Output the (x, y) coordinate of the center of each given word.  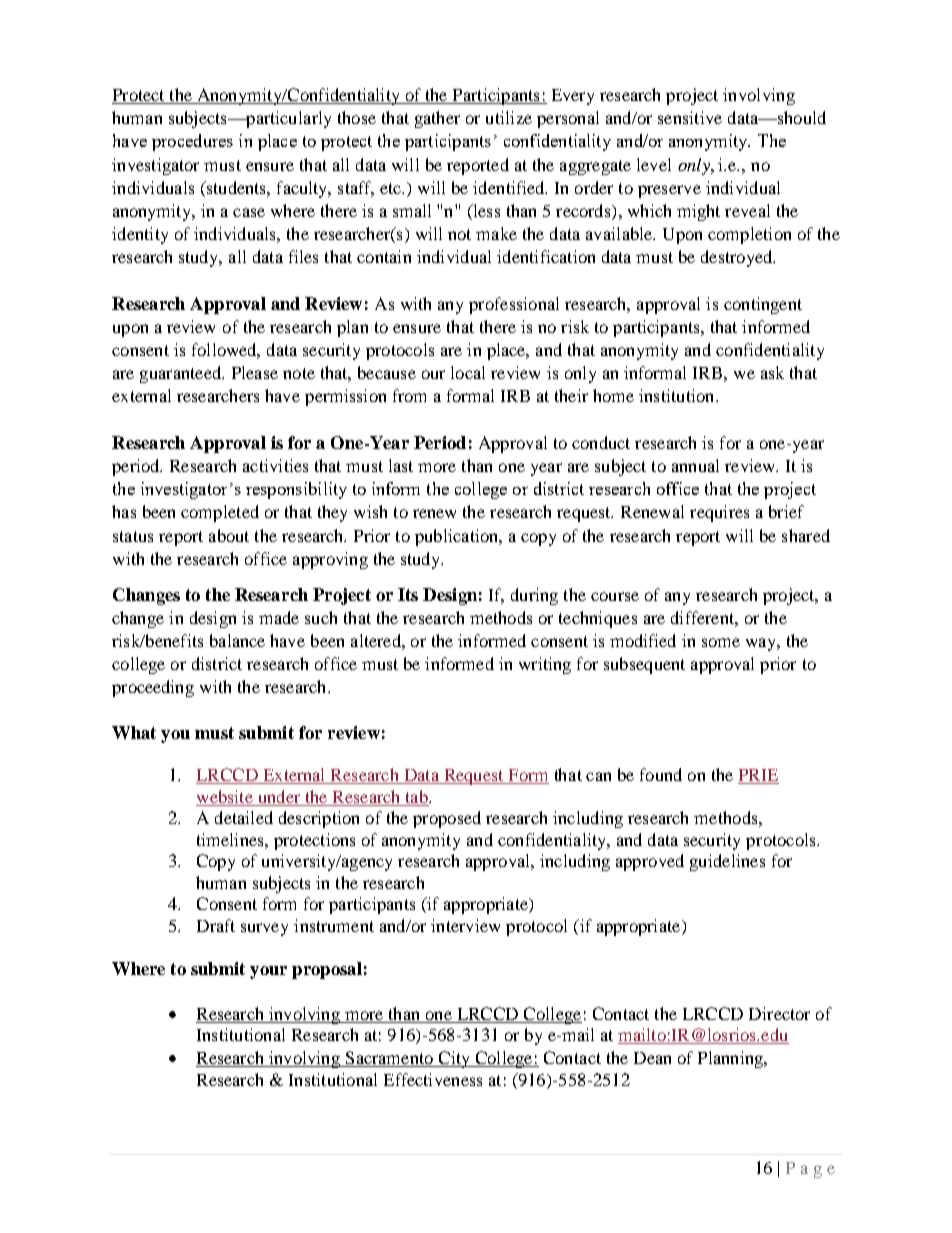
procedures (192, 142)
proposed (447, 819)
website (225, 798)
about (229, 535)
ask (772, 372)
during (534, 596)
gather (437, 119)
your (268, 972)
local (468, 372)
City (454, 1059)
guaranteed (181, 374)
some (721, 642)
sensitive (690, 117)
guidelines (727, 862)
